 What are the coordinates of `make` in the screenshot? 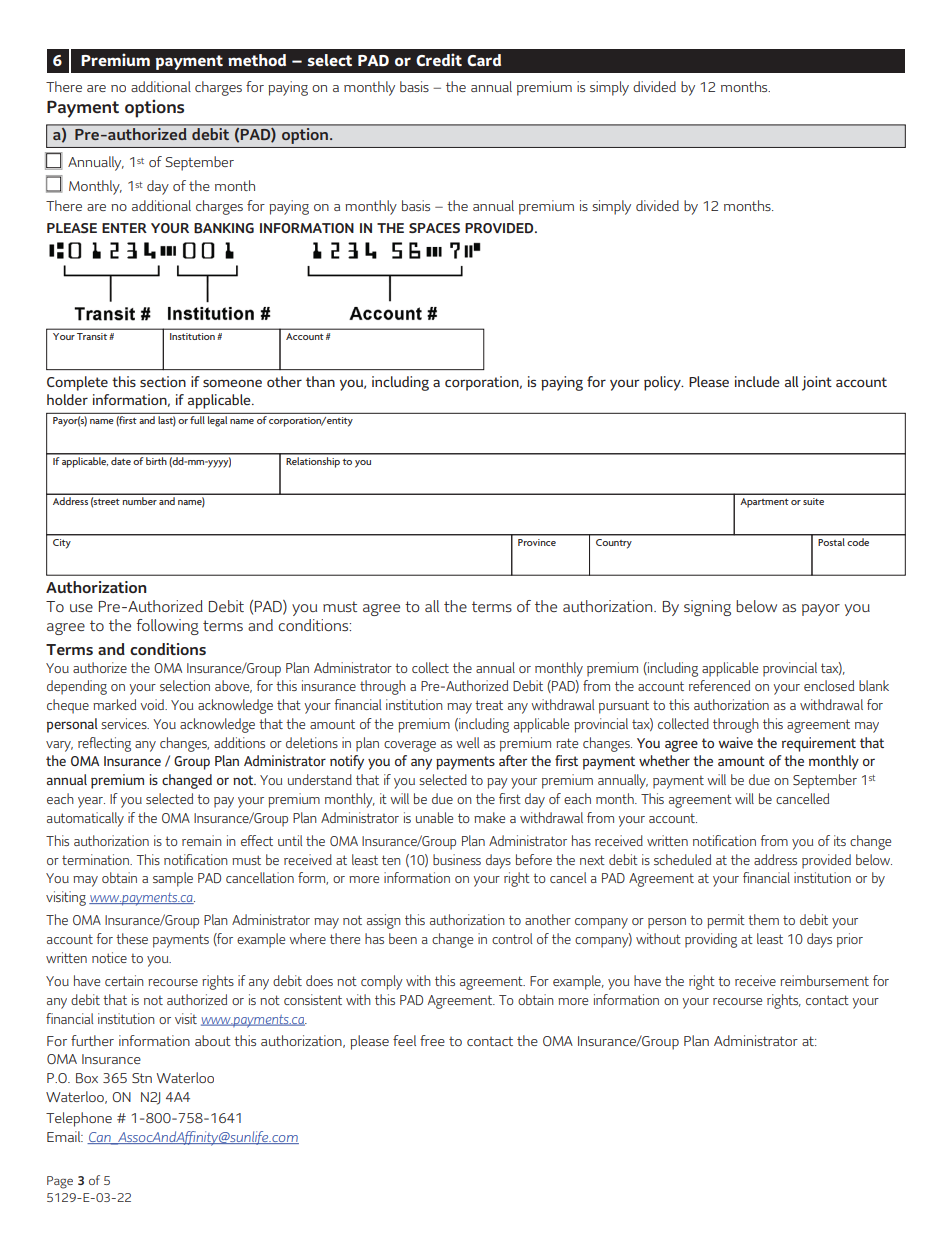 It's located at (489, 817).
